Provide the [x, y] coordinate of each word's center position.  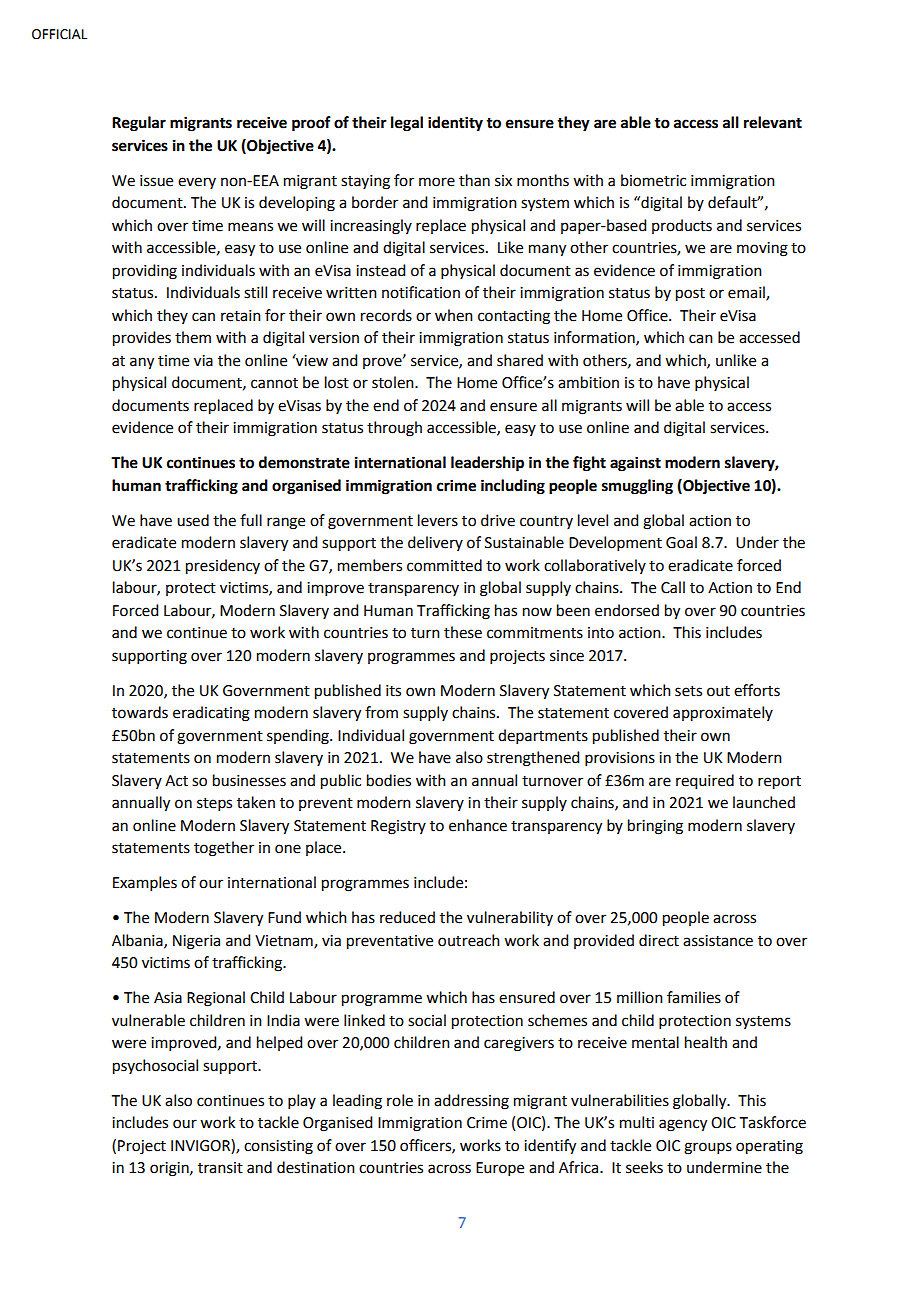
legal [407, 124]
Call [673, 587]
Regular [139, 124]
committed [444, 565]
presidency [223, 567]
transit [220, 1168]
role [400, 1100]
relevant [773, 122]
